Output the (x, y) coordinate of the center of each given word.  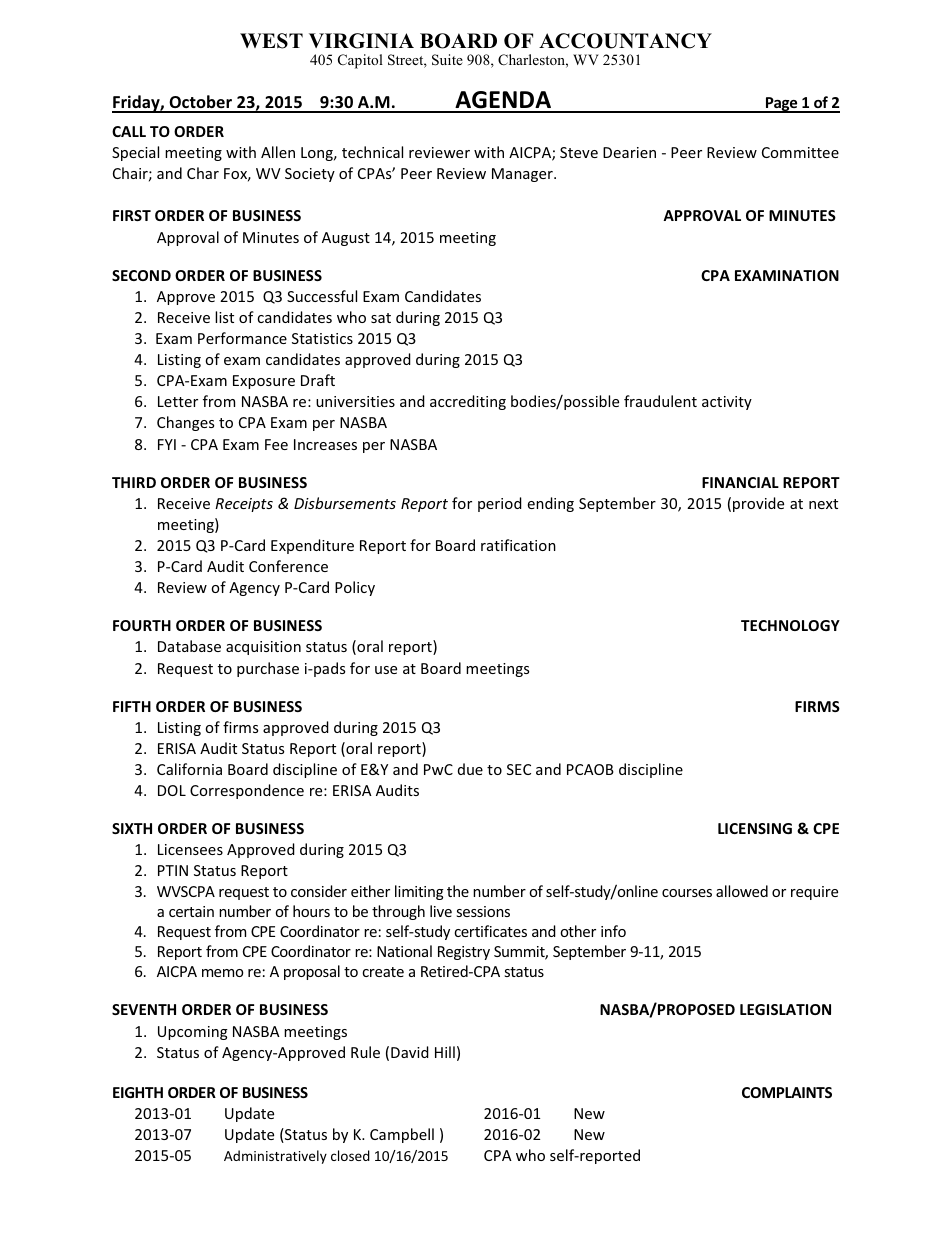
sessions (483, 911)
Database (189, 646)
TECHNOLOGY (790, 625)
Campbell (402, 1135)
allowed (742, 891)
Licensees (190, 849)
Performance (242, 338)
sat (381, 318)
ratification (518, 545)
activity (727, 403)
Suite (447, 60)
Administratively (275, 1157)
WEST (271, 41)
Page (781, 105)
